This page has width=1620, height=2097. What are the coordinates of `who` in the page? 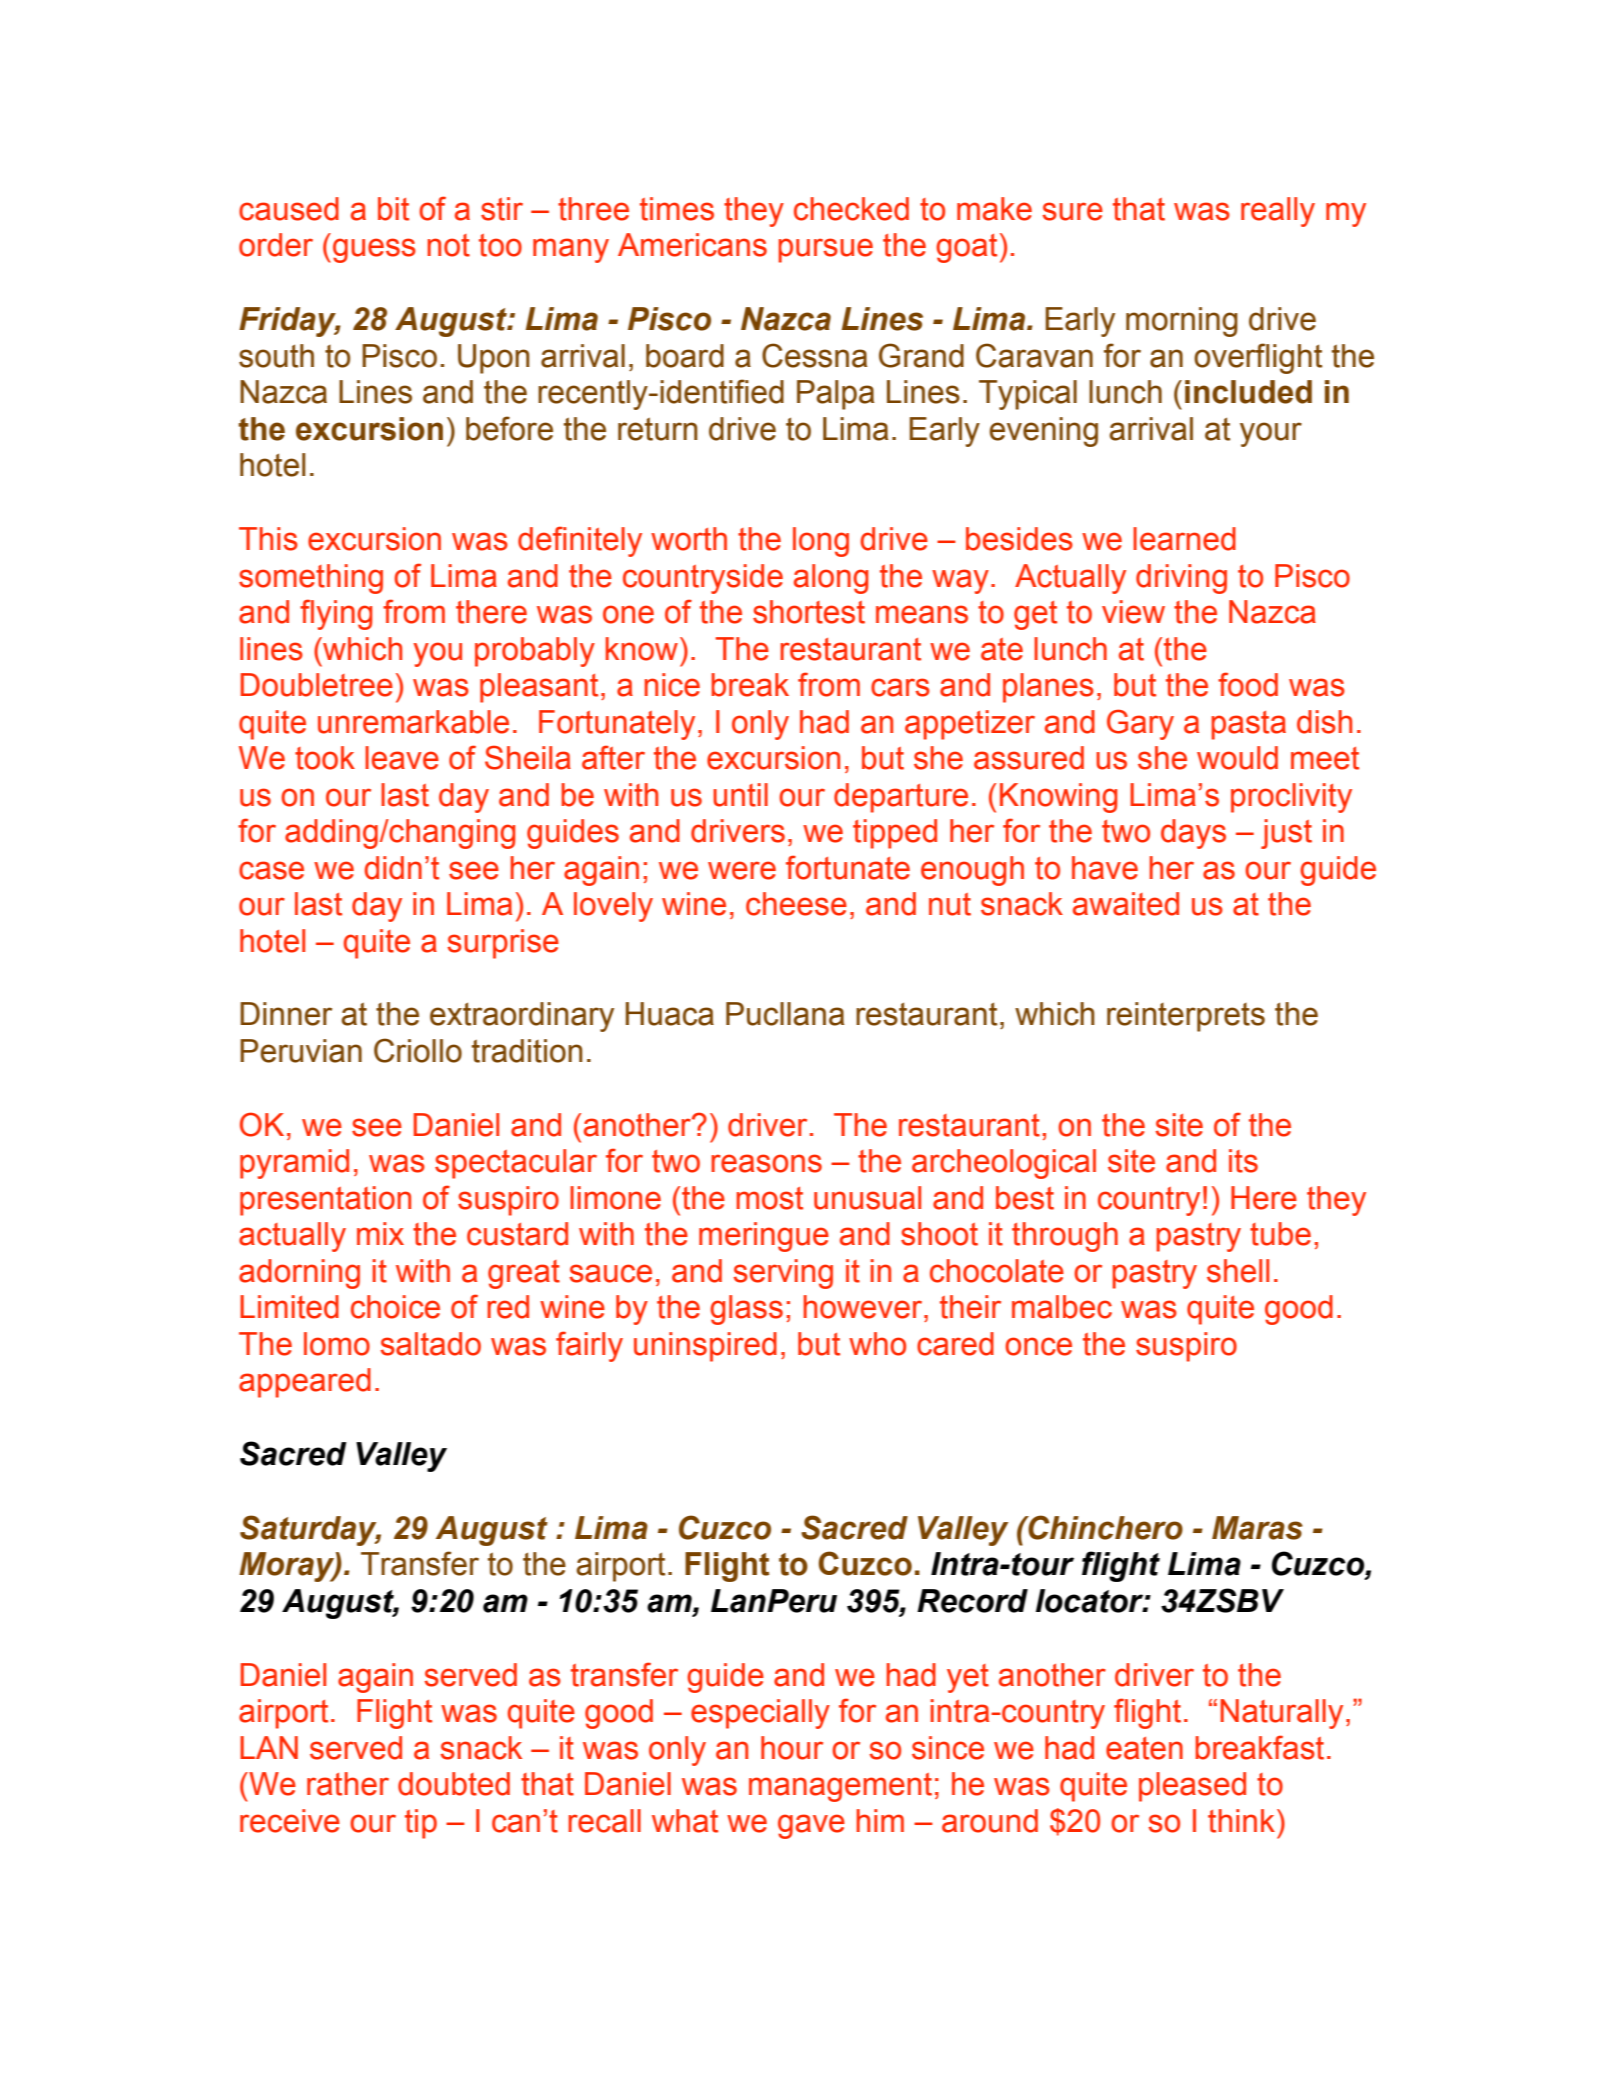 It's located at (877, 1344).
